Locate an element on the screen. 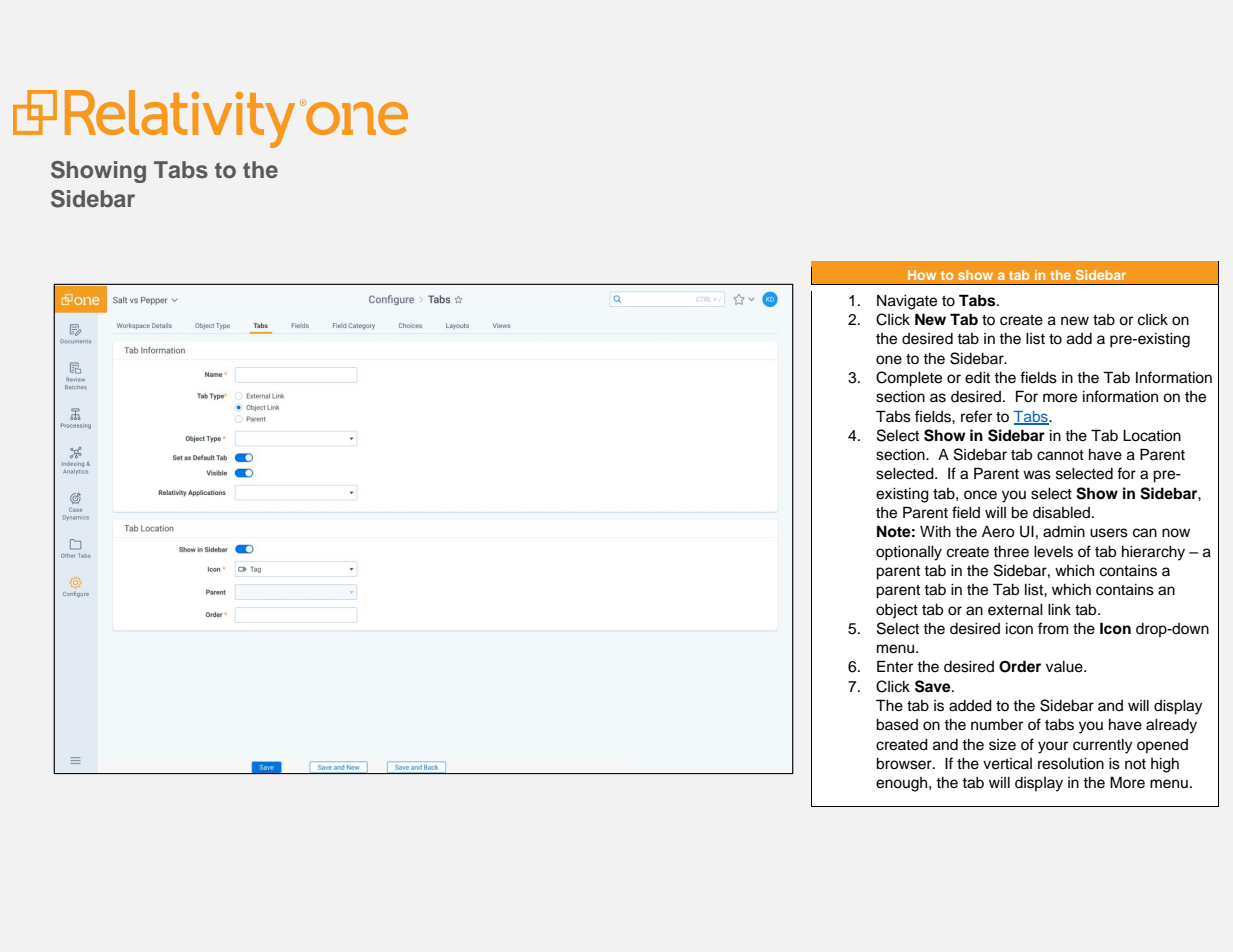  levels is located at coordinates (1053, 552).
